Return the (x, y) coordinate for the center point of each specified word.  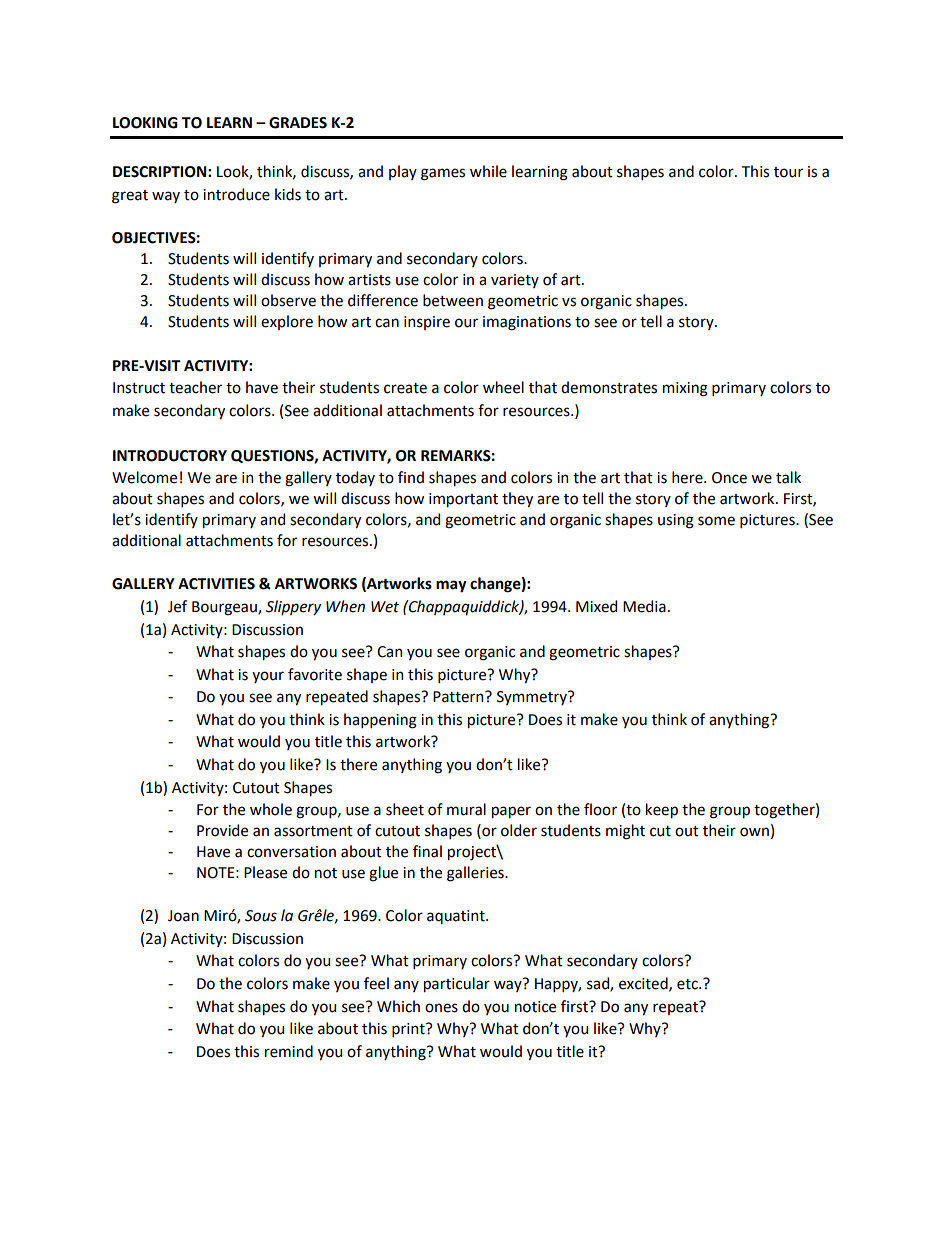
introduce (236, 194)
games (443, 174)
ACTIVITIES (216, 584)
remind (289, 1051)
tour (788, 172)
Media (644, 606)
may (451, 586)
